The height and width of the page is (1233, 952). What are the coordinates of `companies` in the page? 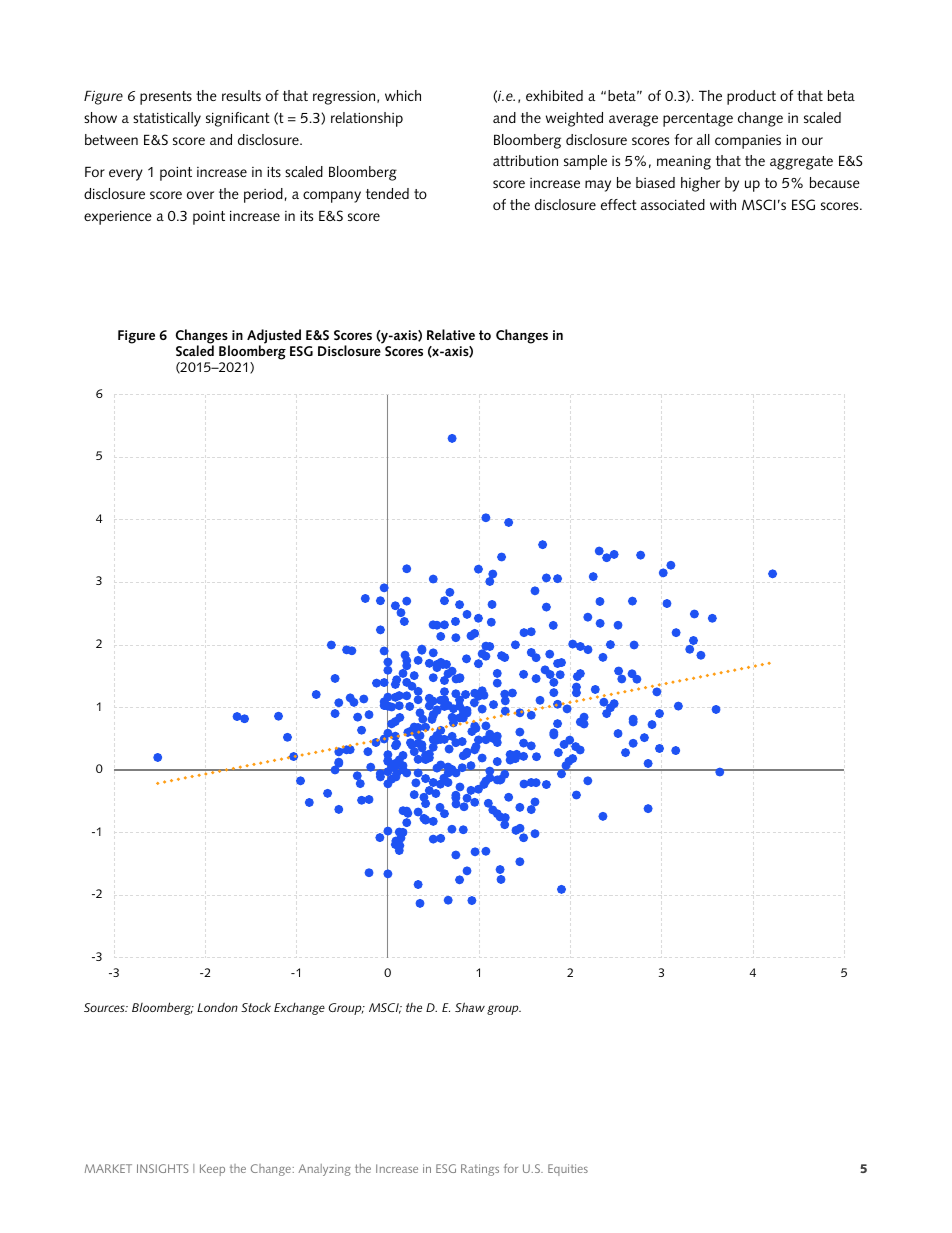 It's located at (748, 142).
